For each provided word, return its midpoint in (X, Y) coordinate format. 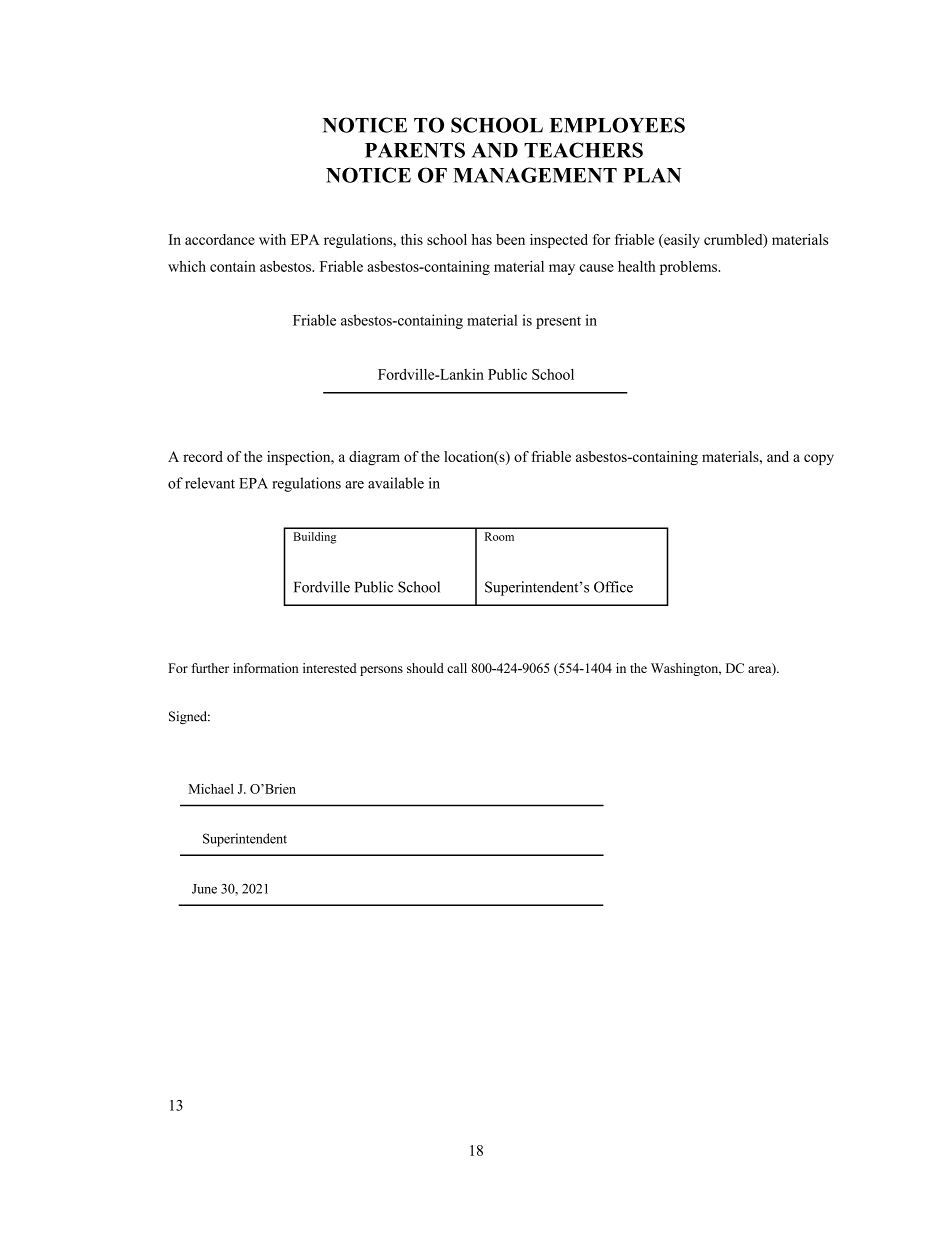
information (266, 668)
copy (819, 459)
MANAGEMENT (535, 175)
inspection (300, 458)
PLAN (652, 175)
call (457, 668)
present (558, 322)
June (204, 889)
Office (613, 587)
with (272, 239)
